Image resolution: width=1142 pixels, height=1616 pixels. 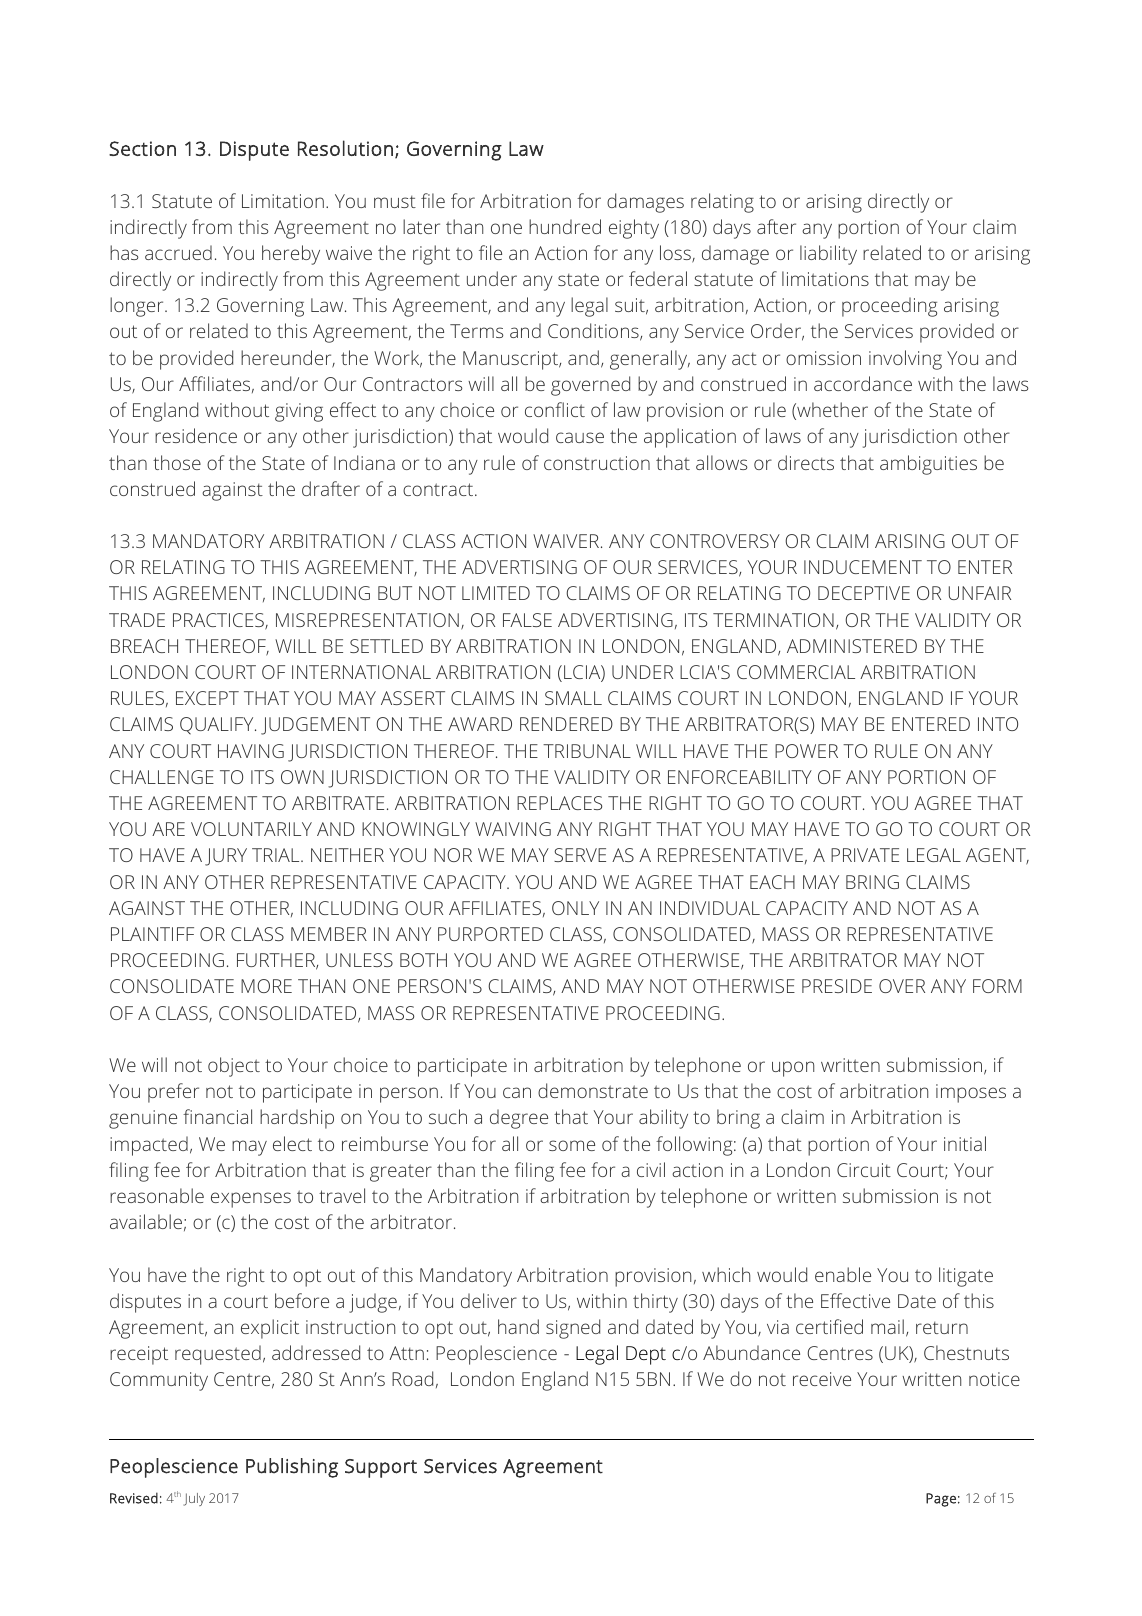 I want to click on PRESIDE, so click(x=837, y=986).
